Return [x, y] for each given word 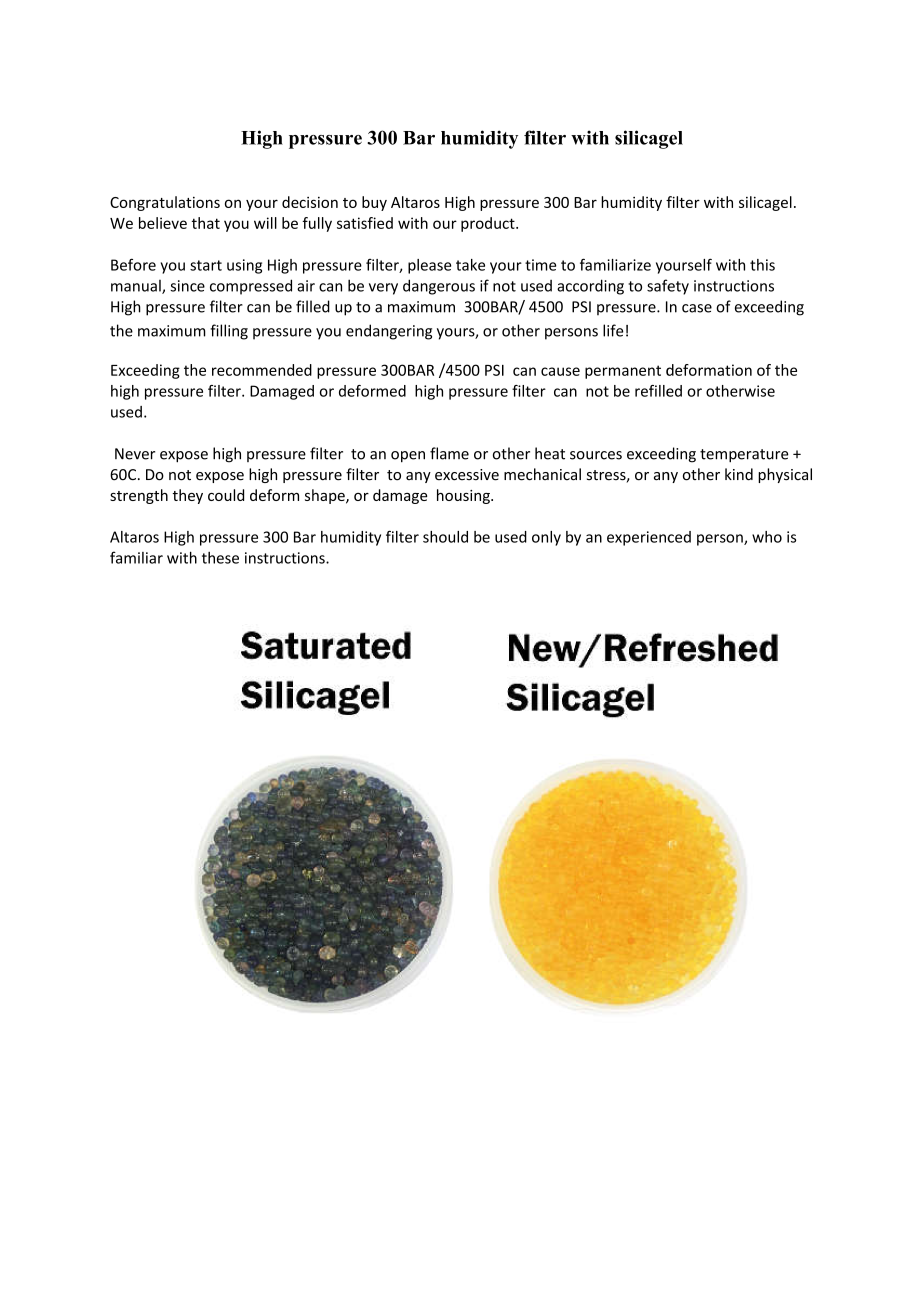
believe [163, 223]
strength [139, 496]
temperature [744, 456]
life [613, 330]
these [220, 558]
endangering [389, 332]
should [445, 537]
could [226, 495]
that [206, 223]
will [265, 223]
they [188, 496]
